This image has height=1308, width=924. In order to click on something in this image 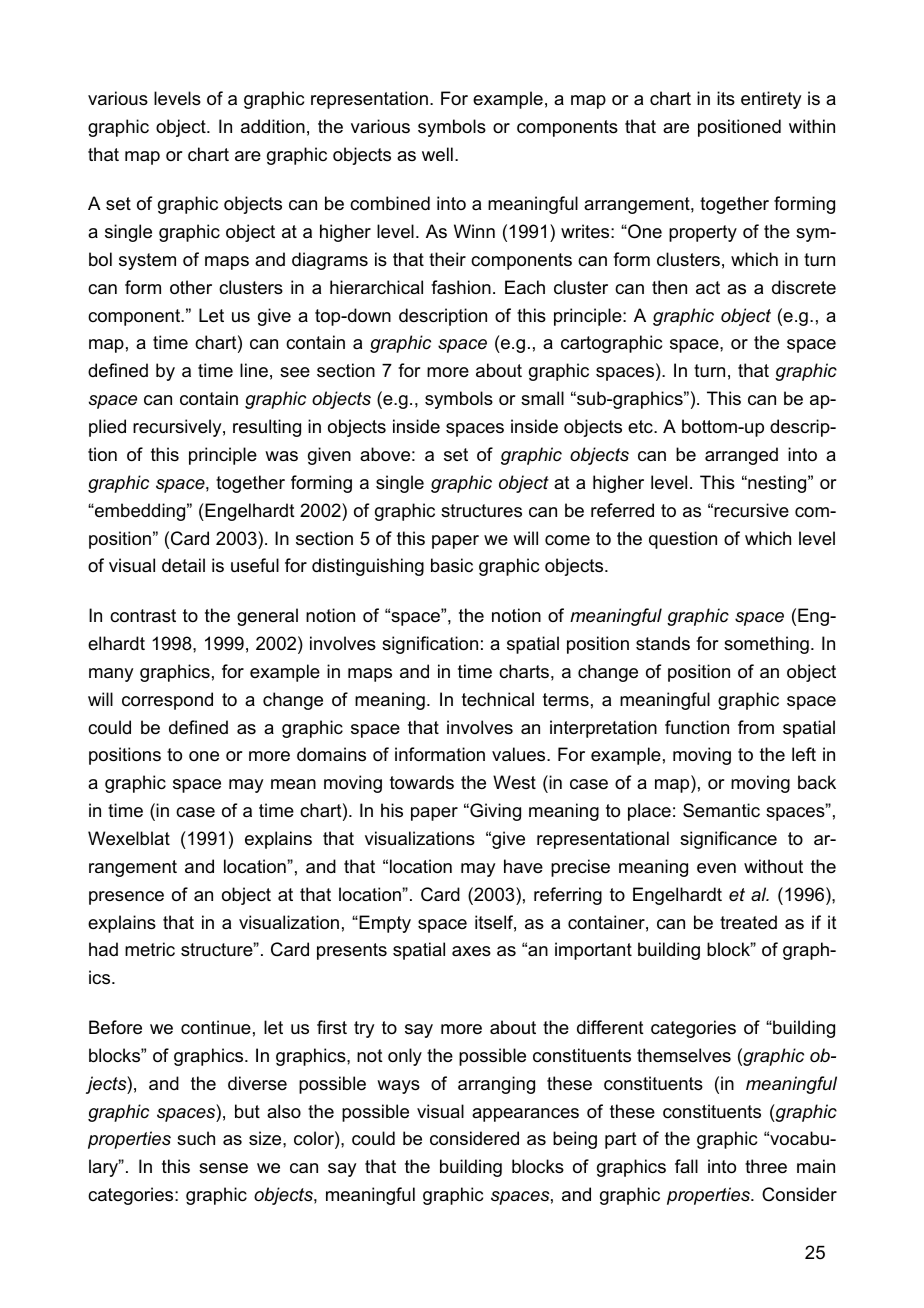, I will do `click(766, 645)`.
